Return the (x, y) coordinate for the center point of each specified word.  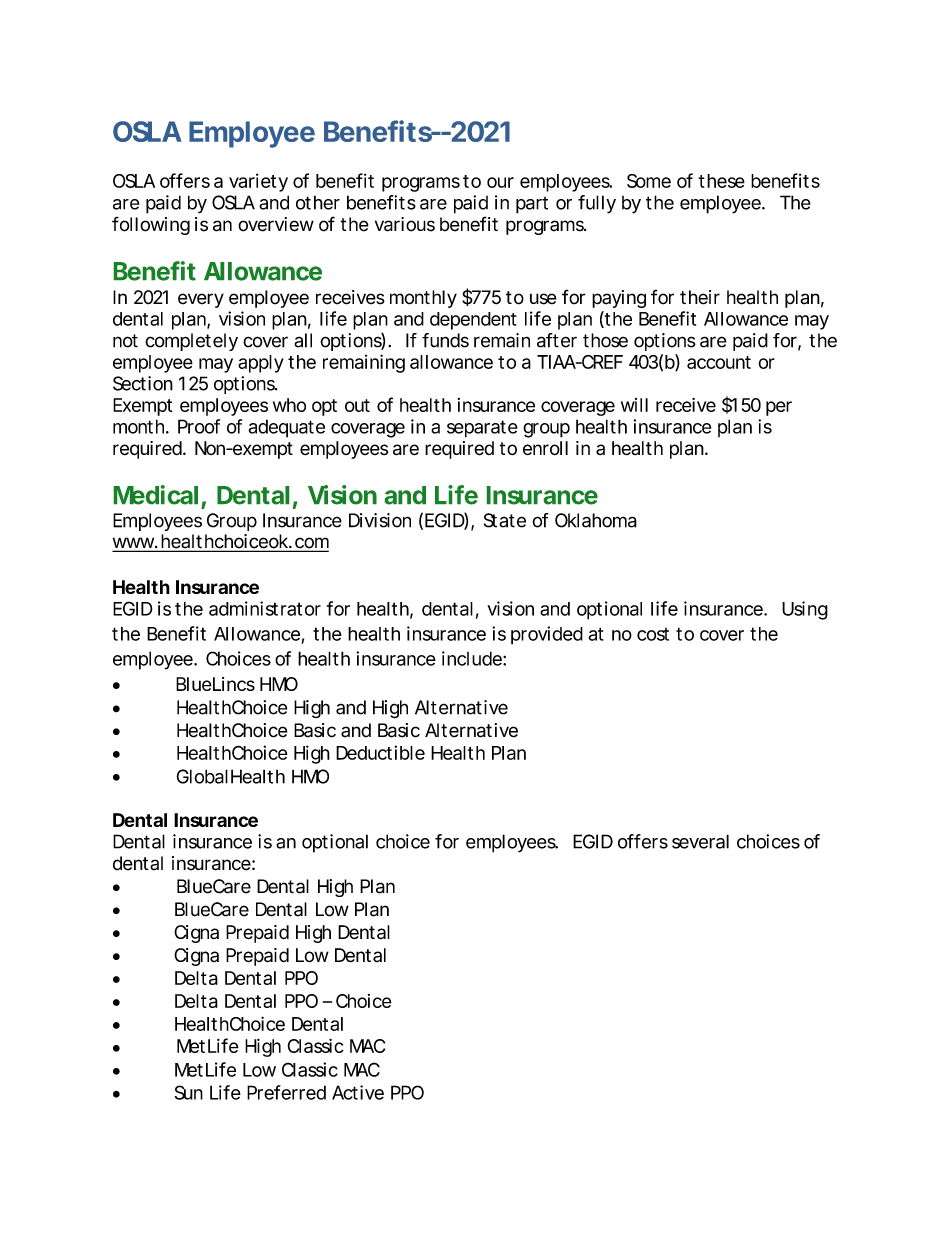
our (500, 182)
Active (358, 1092)
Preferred (286, 1092)
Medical (156, 495)
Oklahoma (596, 520)
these (721, 181)
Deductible (380, 752)
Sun (188, 1092)
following (151, 225)
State (505, 520)
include (472, 658)
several (700, 841)
